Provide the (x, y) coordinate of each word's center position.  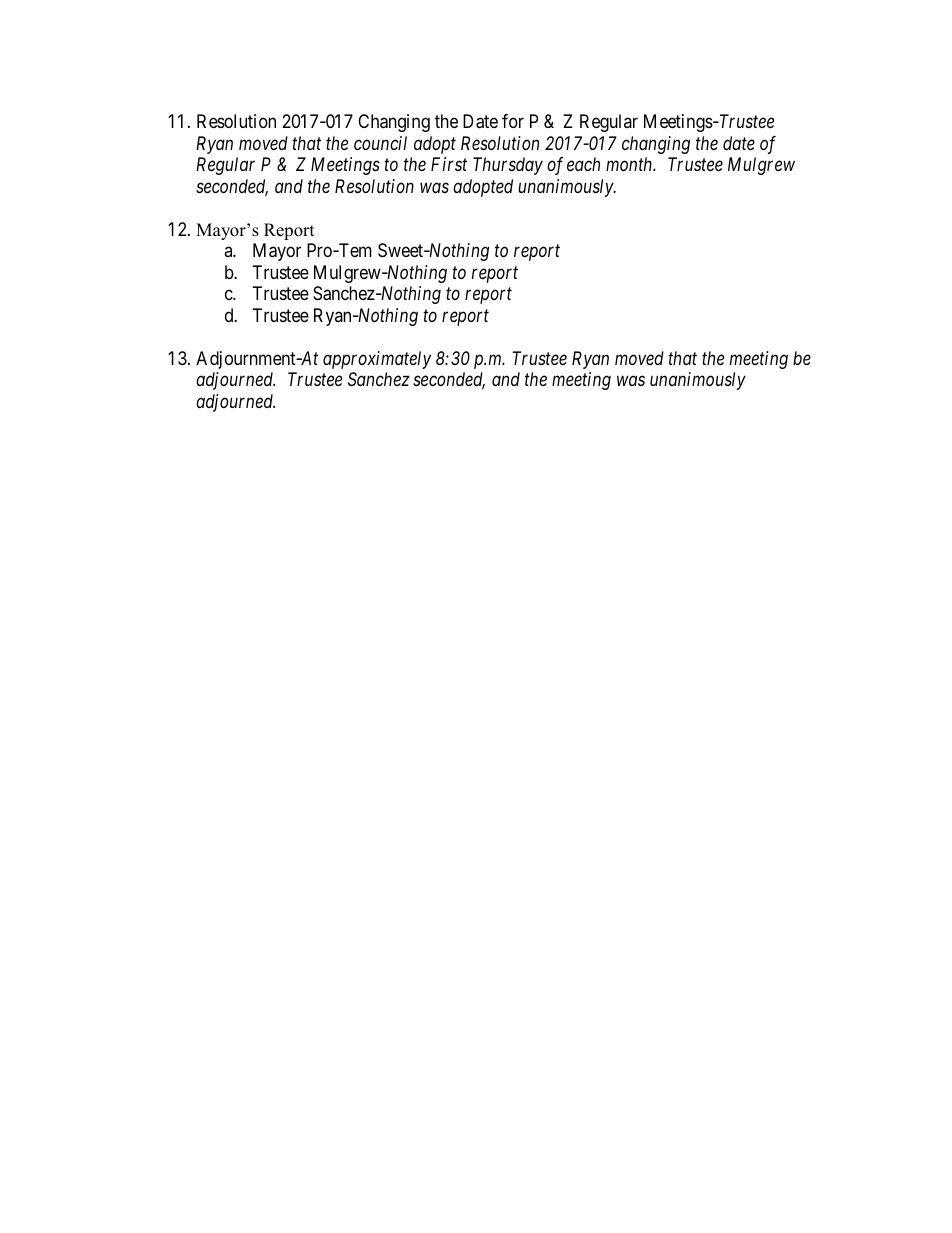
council (380, 143)
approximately (377, 360)
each (583, 164)
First (449, 164)
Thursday (508, 166)
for (513, 121)
